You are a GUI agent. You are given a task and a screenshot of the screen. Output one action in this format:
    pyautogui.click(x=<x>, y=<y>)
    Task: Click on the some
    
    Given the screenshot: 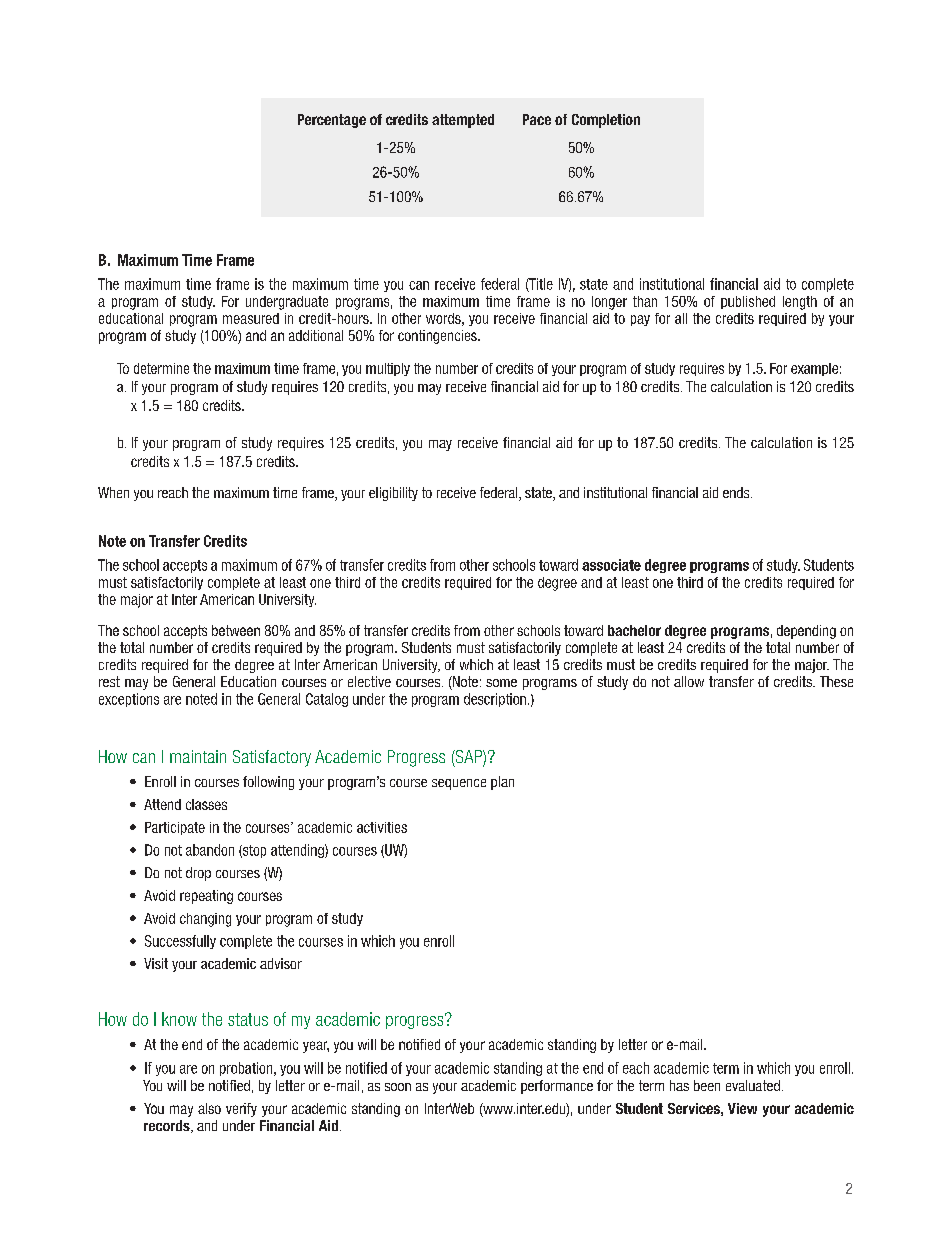 What is the action you would take?
    pyautogui.click(x=501, y=683)
